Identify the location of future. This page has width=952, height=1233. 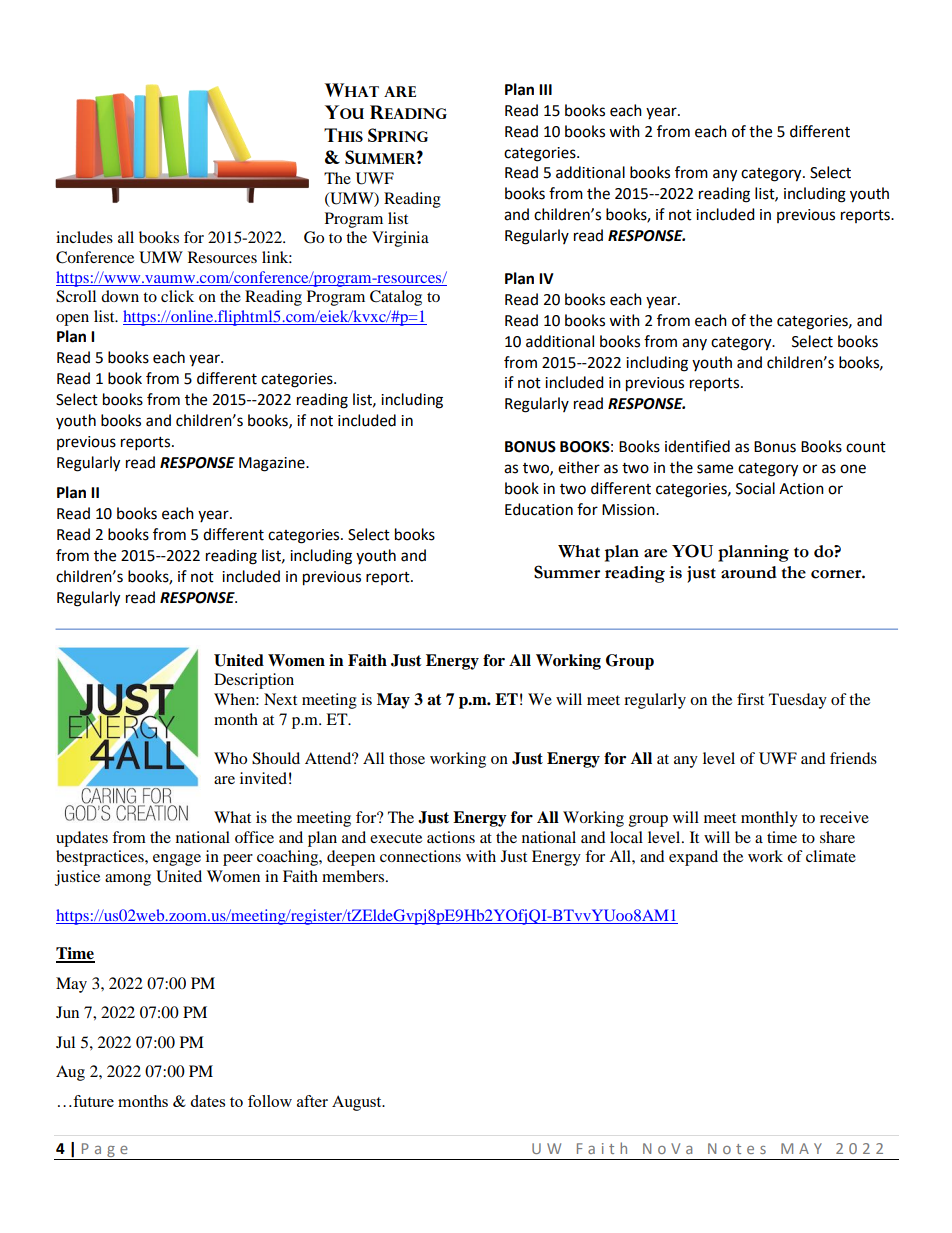
(92, 1101).
